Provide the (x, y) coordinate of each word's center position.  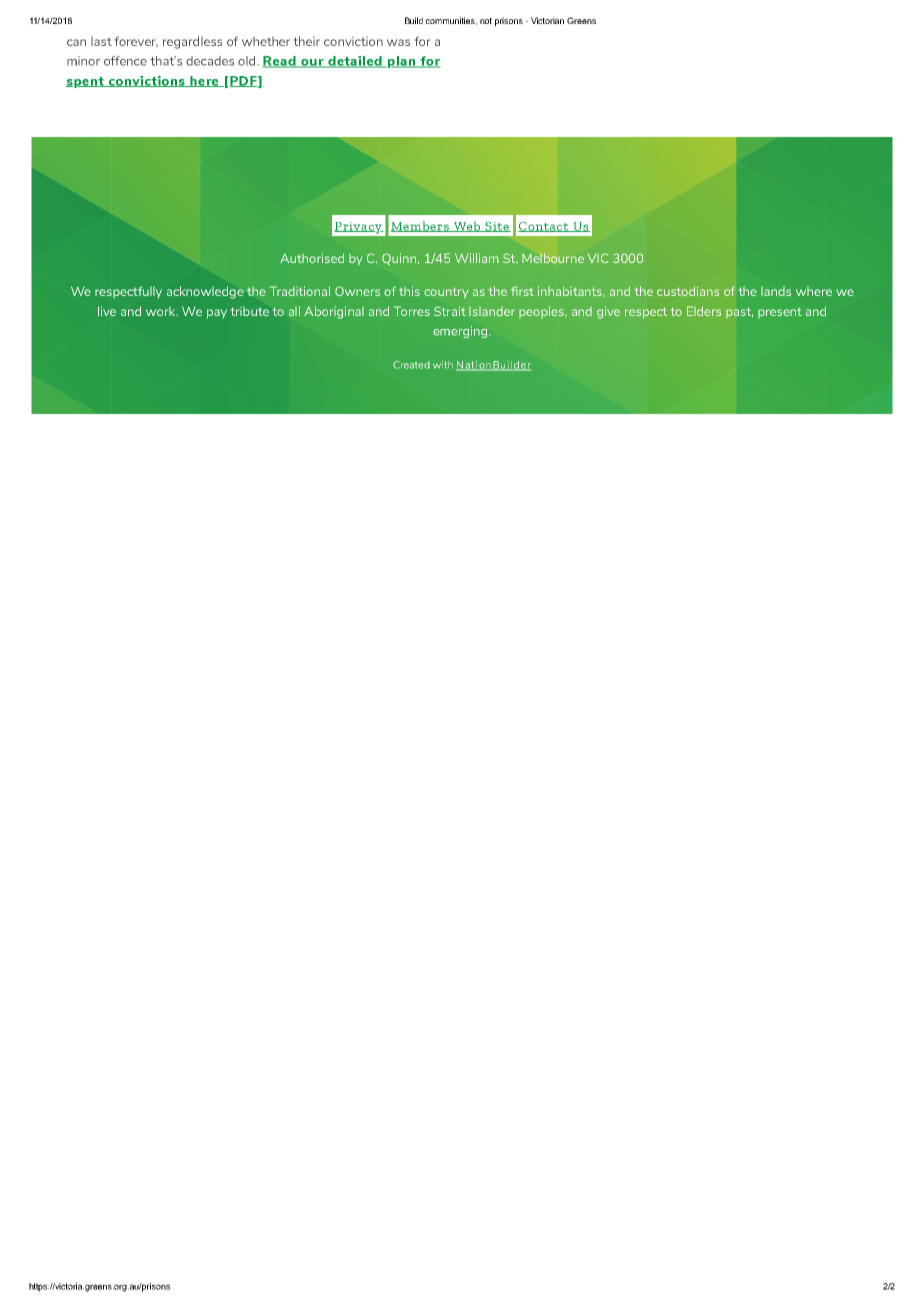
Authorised (312, 258)
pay (217, 314)
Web (467, 226)
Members (421, 226)
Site (497, 227)
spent (86, 82)
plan (401, 62)
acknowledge (205, 292)
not (486, 21)
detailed (355, 62)
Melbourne (553, 258)
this (409, 291)
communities (451, 21)
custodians (688, 291)
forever (136, 41)
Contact (544, 227)
